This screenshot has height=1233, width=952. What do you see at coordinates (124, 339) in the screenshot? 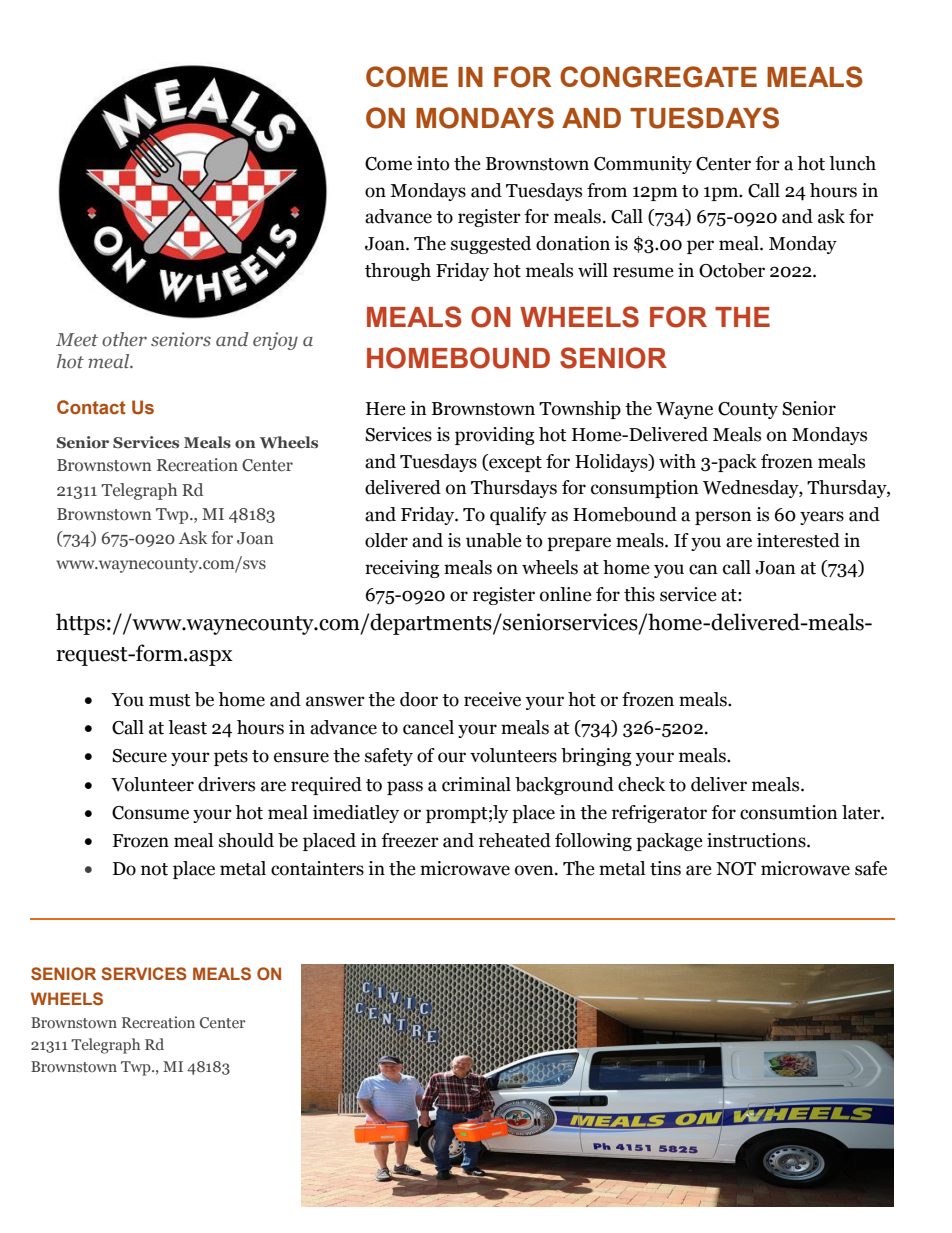
I see `other` at bounding box center [124, 339].
